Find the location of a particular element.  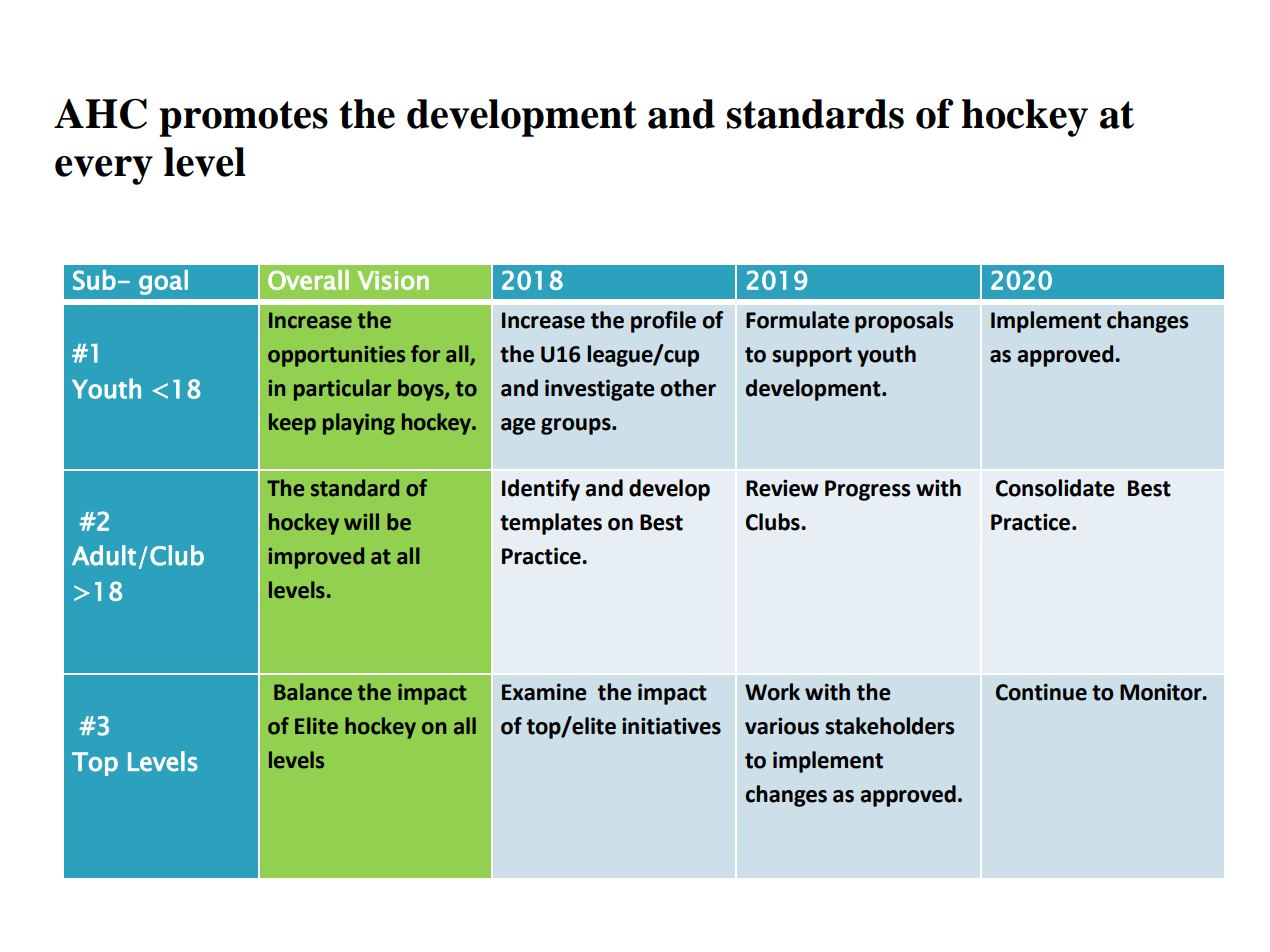

AHC is located at coordinates (100, 113).
